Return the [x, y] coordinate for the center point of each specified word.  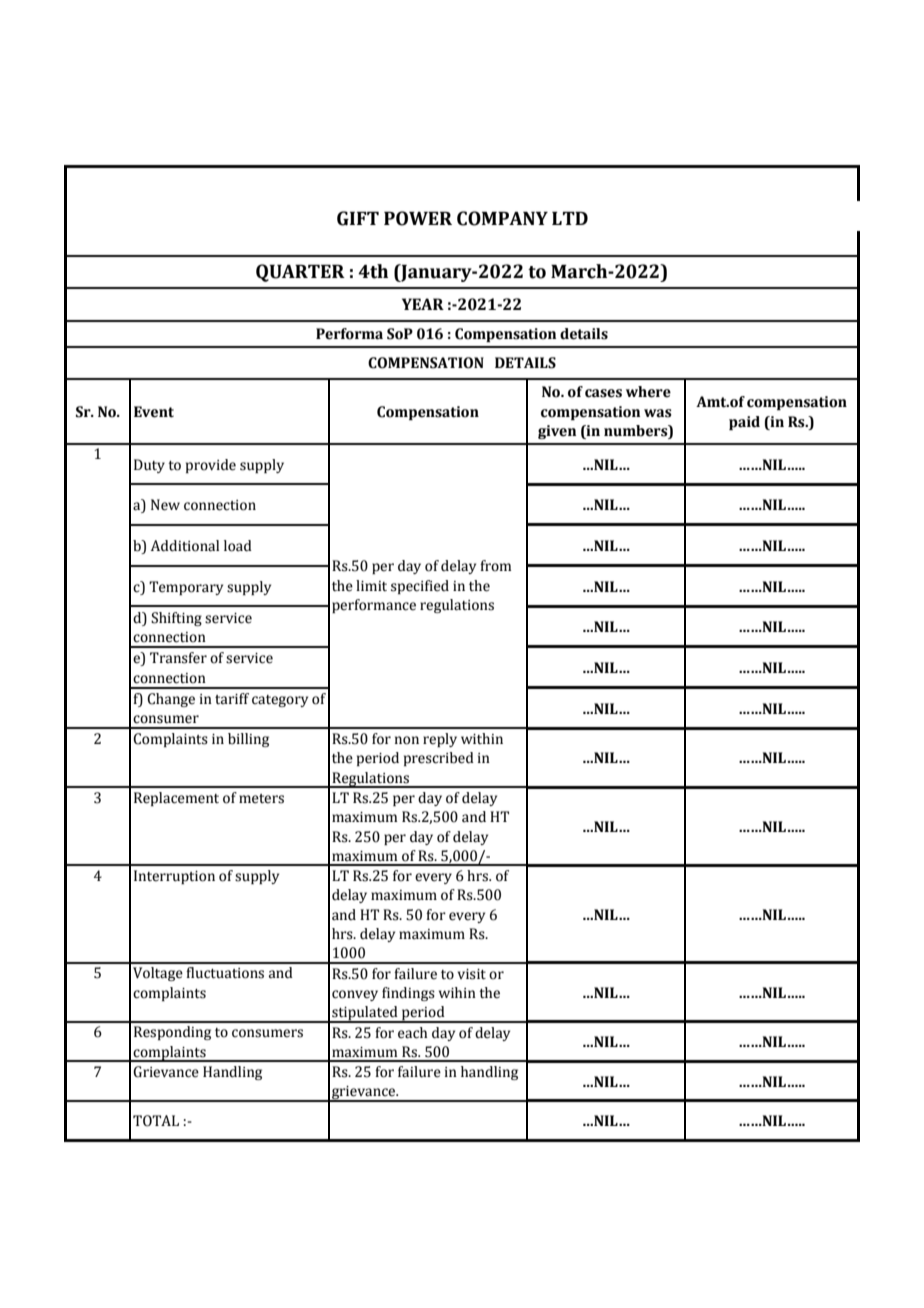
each [412, 1033]
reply [440, 740]
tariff [232, 699]
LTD [570, 218]
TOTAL [156, 1121]
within [482, 738]
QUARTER [300, 273]
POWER [418, 218]
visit [471, 974]
